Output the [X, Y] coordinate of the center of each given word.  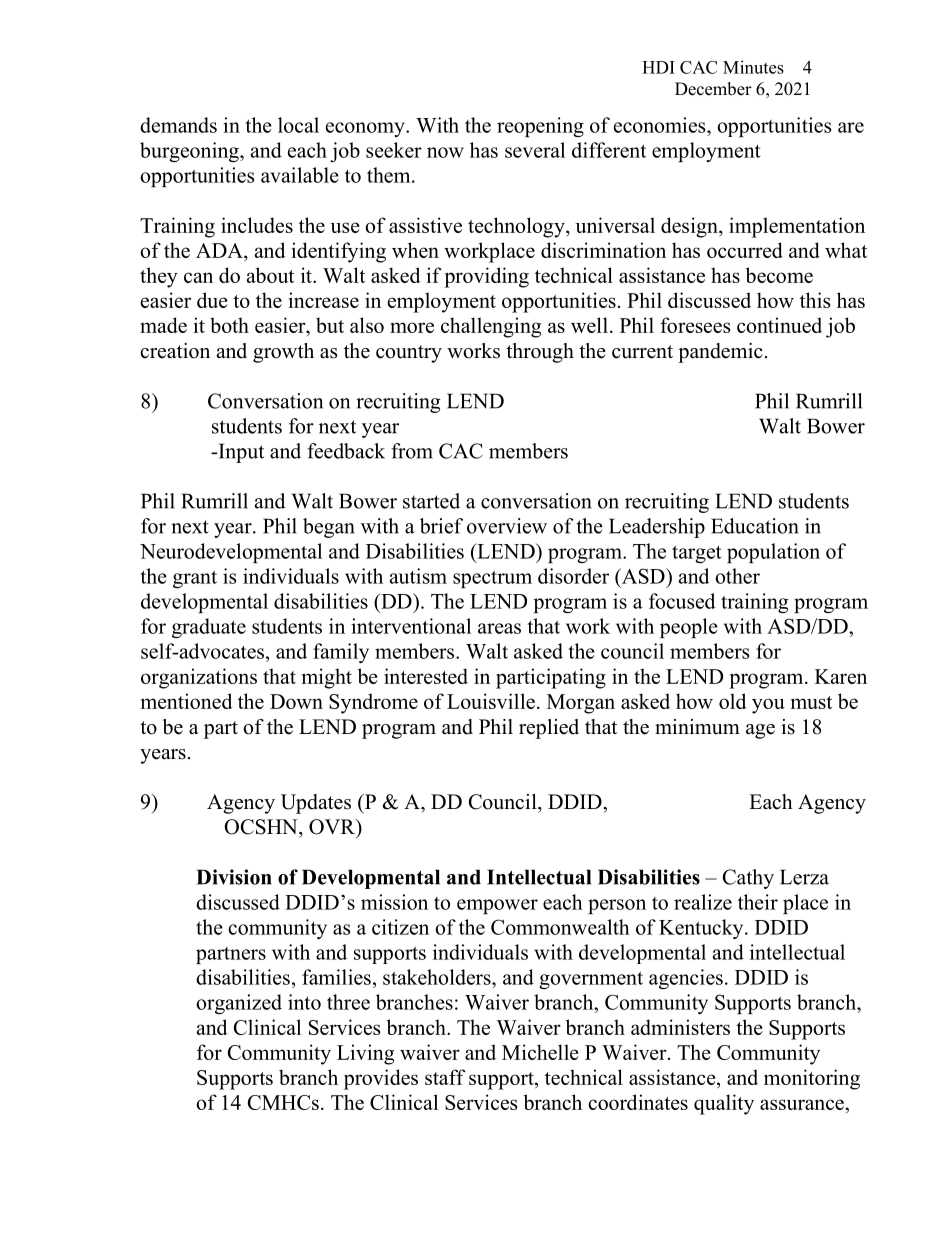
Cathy [748, 879]
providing [486, 277]
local [298, 125]
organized [239, 1004]
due [212, 300]
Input [240, 453]
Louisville [491, 701]
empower [497, 906]
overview [507, 526]
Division [234, 877]
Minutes [753, 67]
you [768, 706]
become [779, 275]
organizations [199, 678]
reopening [540, 127]
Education [755, 526]
